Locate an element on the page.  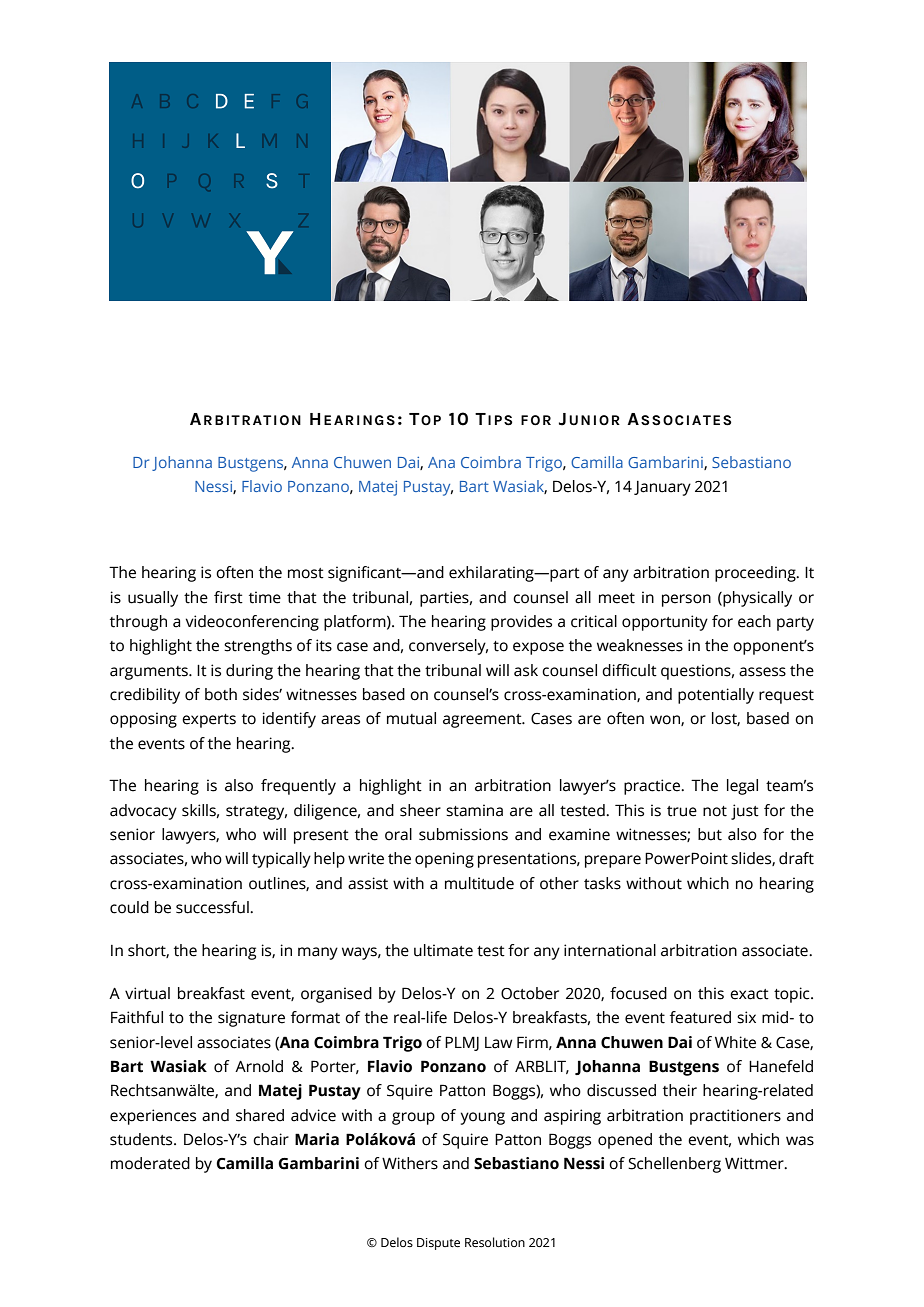
most is located at coordinates (306, 573).
